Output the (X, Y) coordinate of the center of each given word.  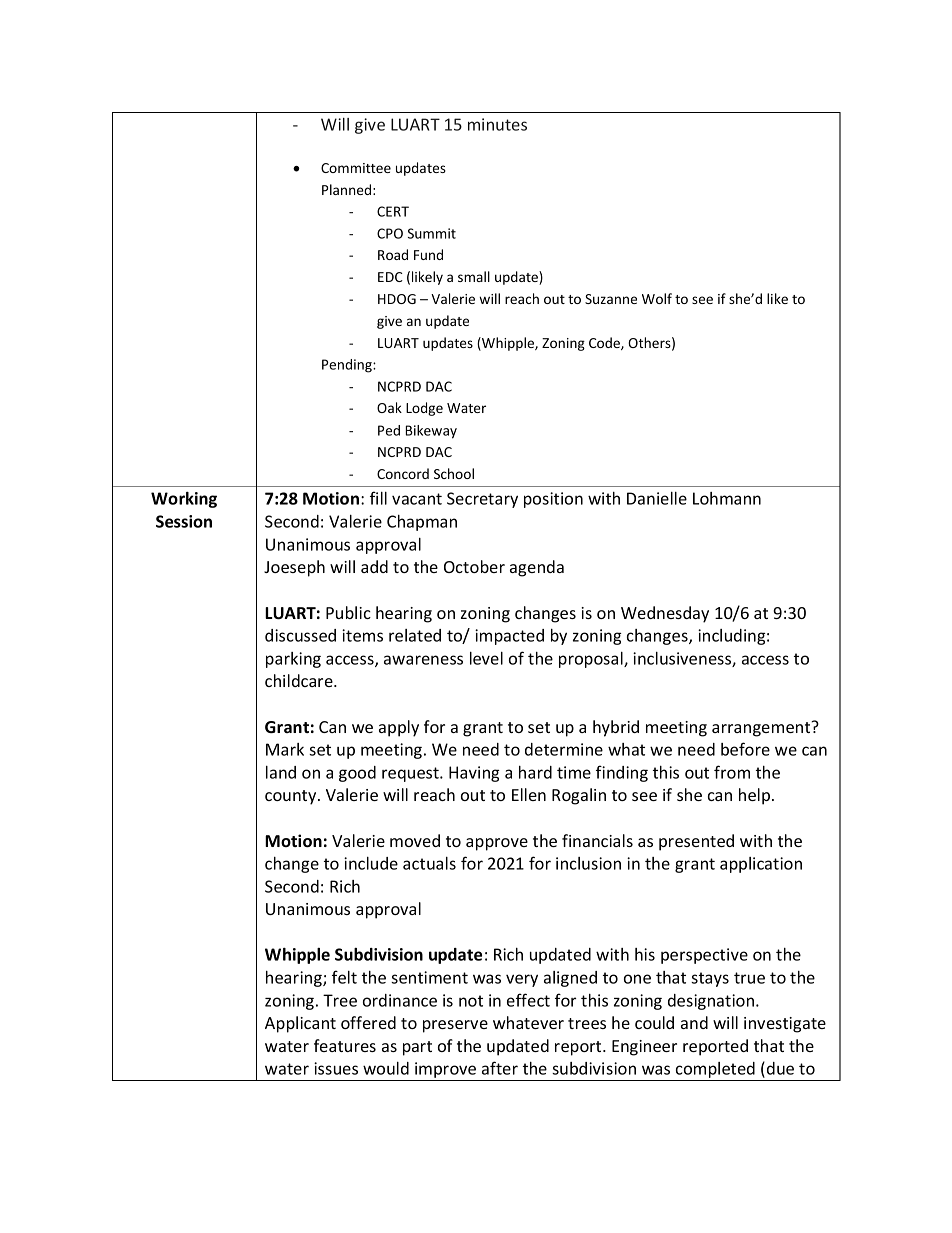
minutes (497, 124)
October (474, 566)
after (500, 1068)
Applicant (300, 1024)
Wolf (657, 298)
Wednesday (665, 614)
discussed (300, 635)
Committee (356, 168)
